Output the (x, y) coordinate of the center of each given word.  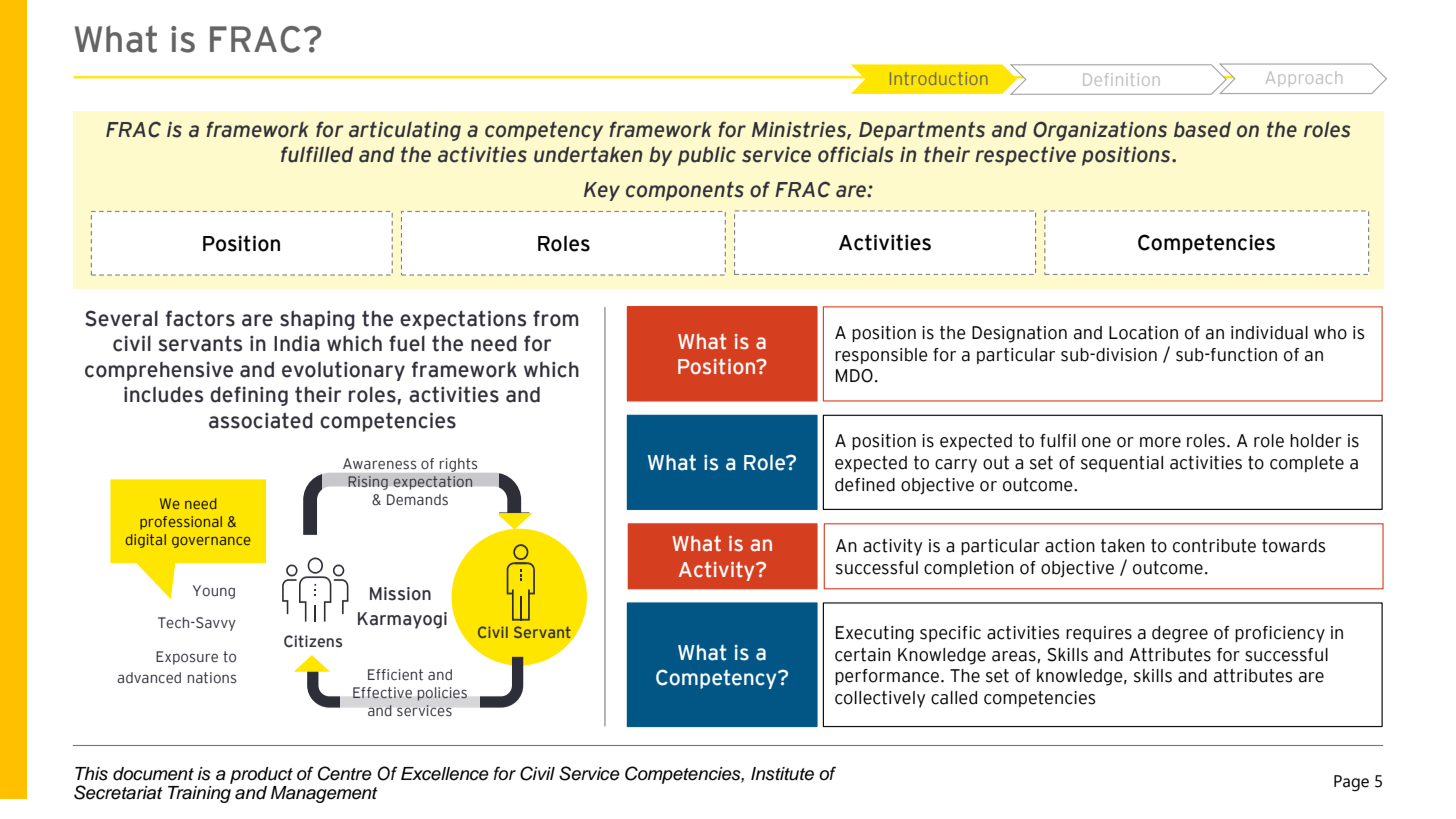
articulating (405, 131)
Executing (875, 634)
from (556, 318)
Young (214, 592)
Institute (782, 774)
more (1160, 442)
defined (865, 485)
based (1202, 129)
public (707, 156)
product (261, 775)
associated (261, 420)
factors (200, 318)
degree (1180, 634)
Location (1143, 333)
